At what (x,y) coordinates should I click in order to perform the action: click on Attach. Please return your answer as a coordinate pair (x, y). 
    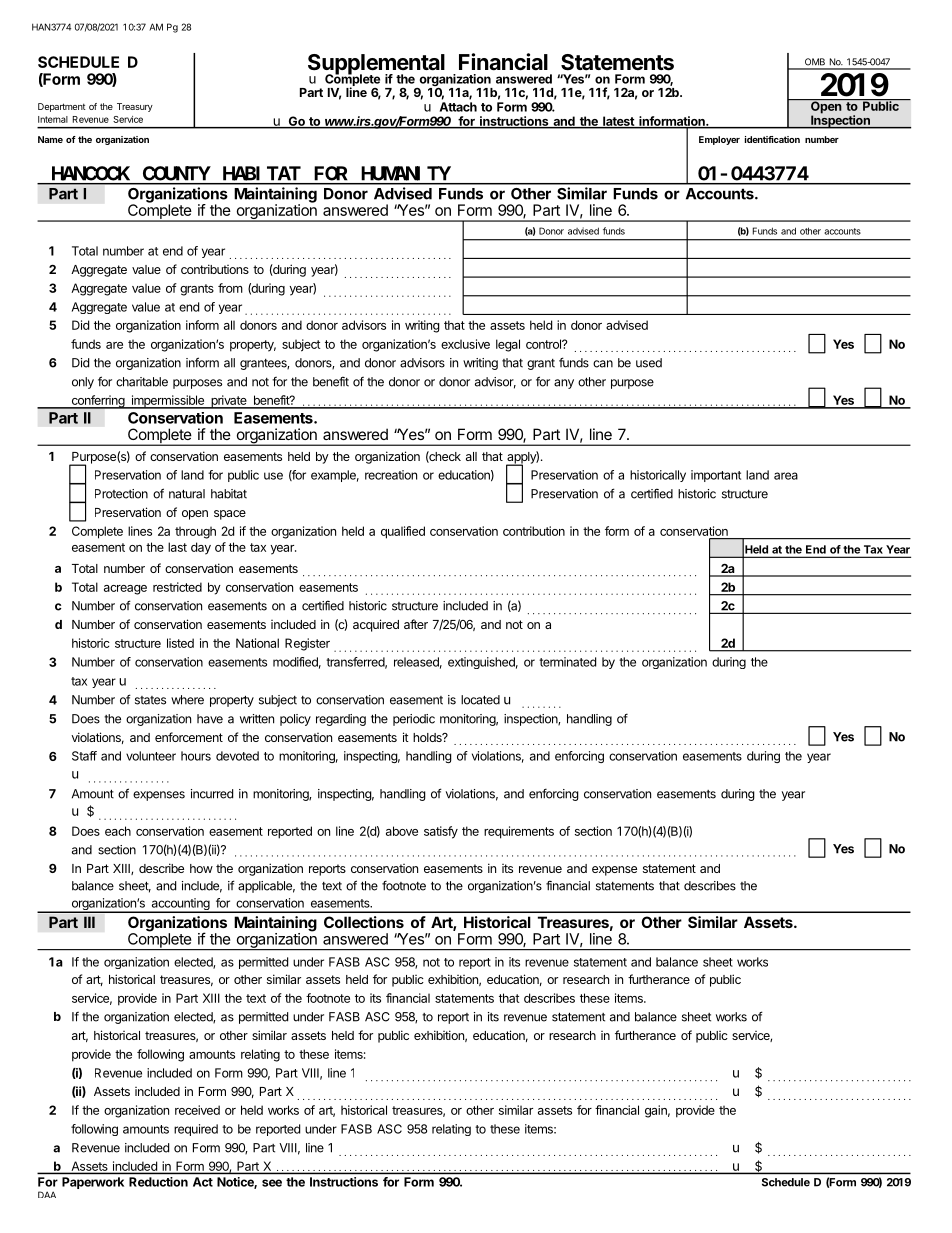
    Looking at the image, I should click on (458, 107).
